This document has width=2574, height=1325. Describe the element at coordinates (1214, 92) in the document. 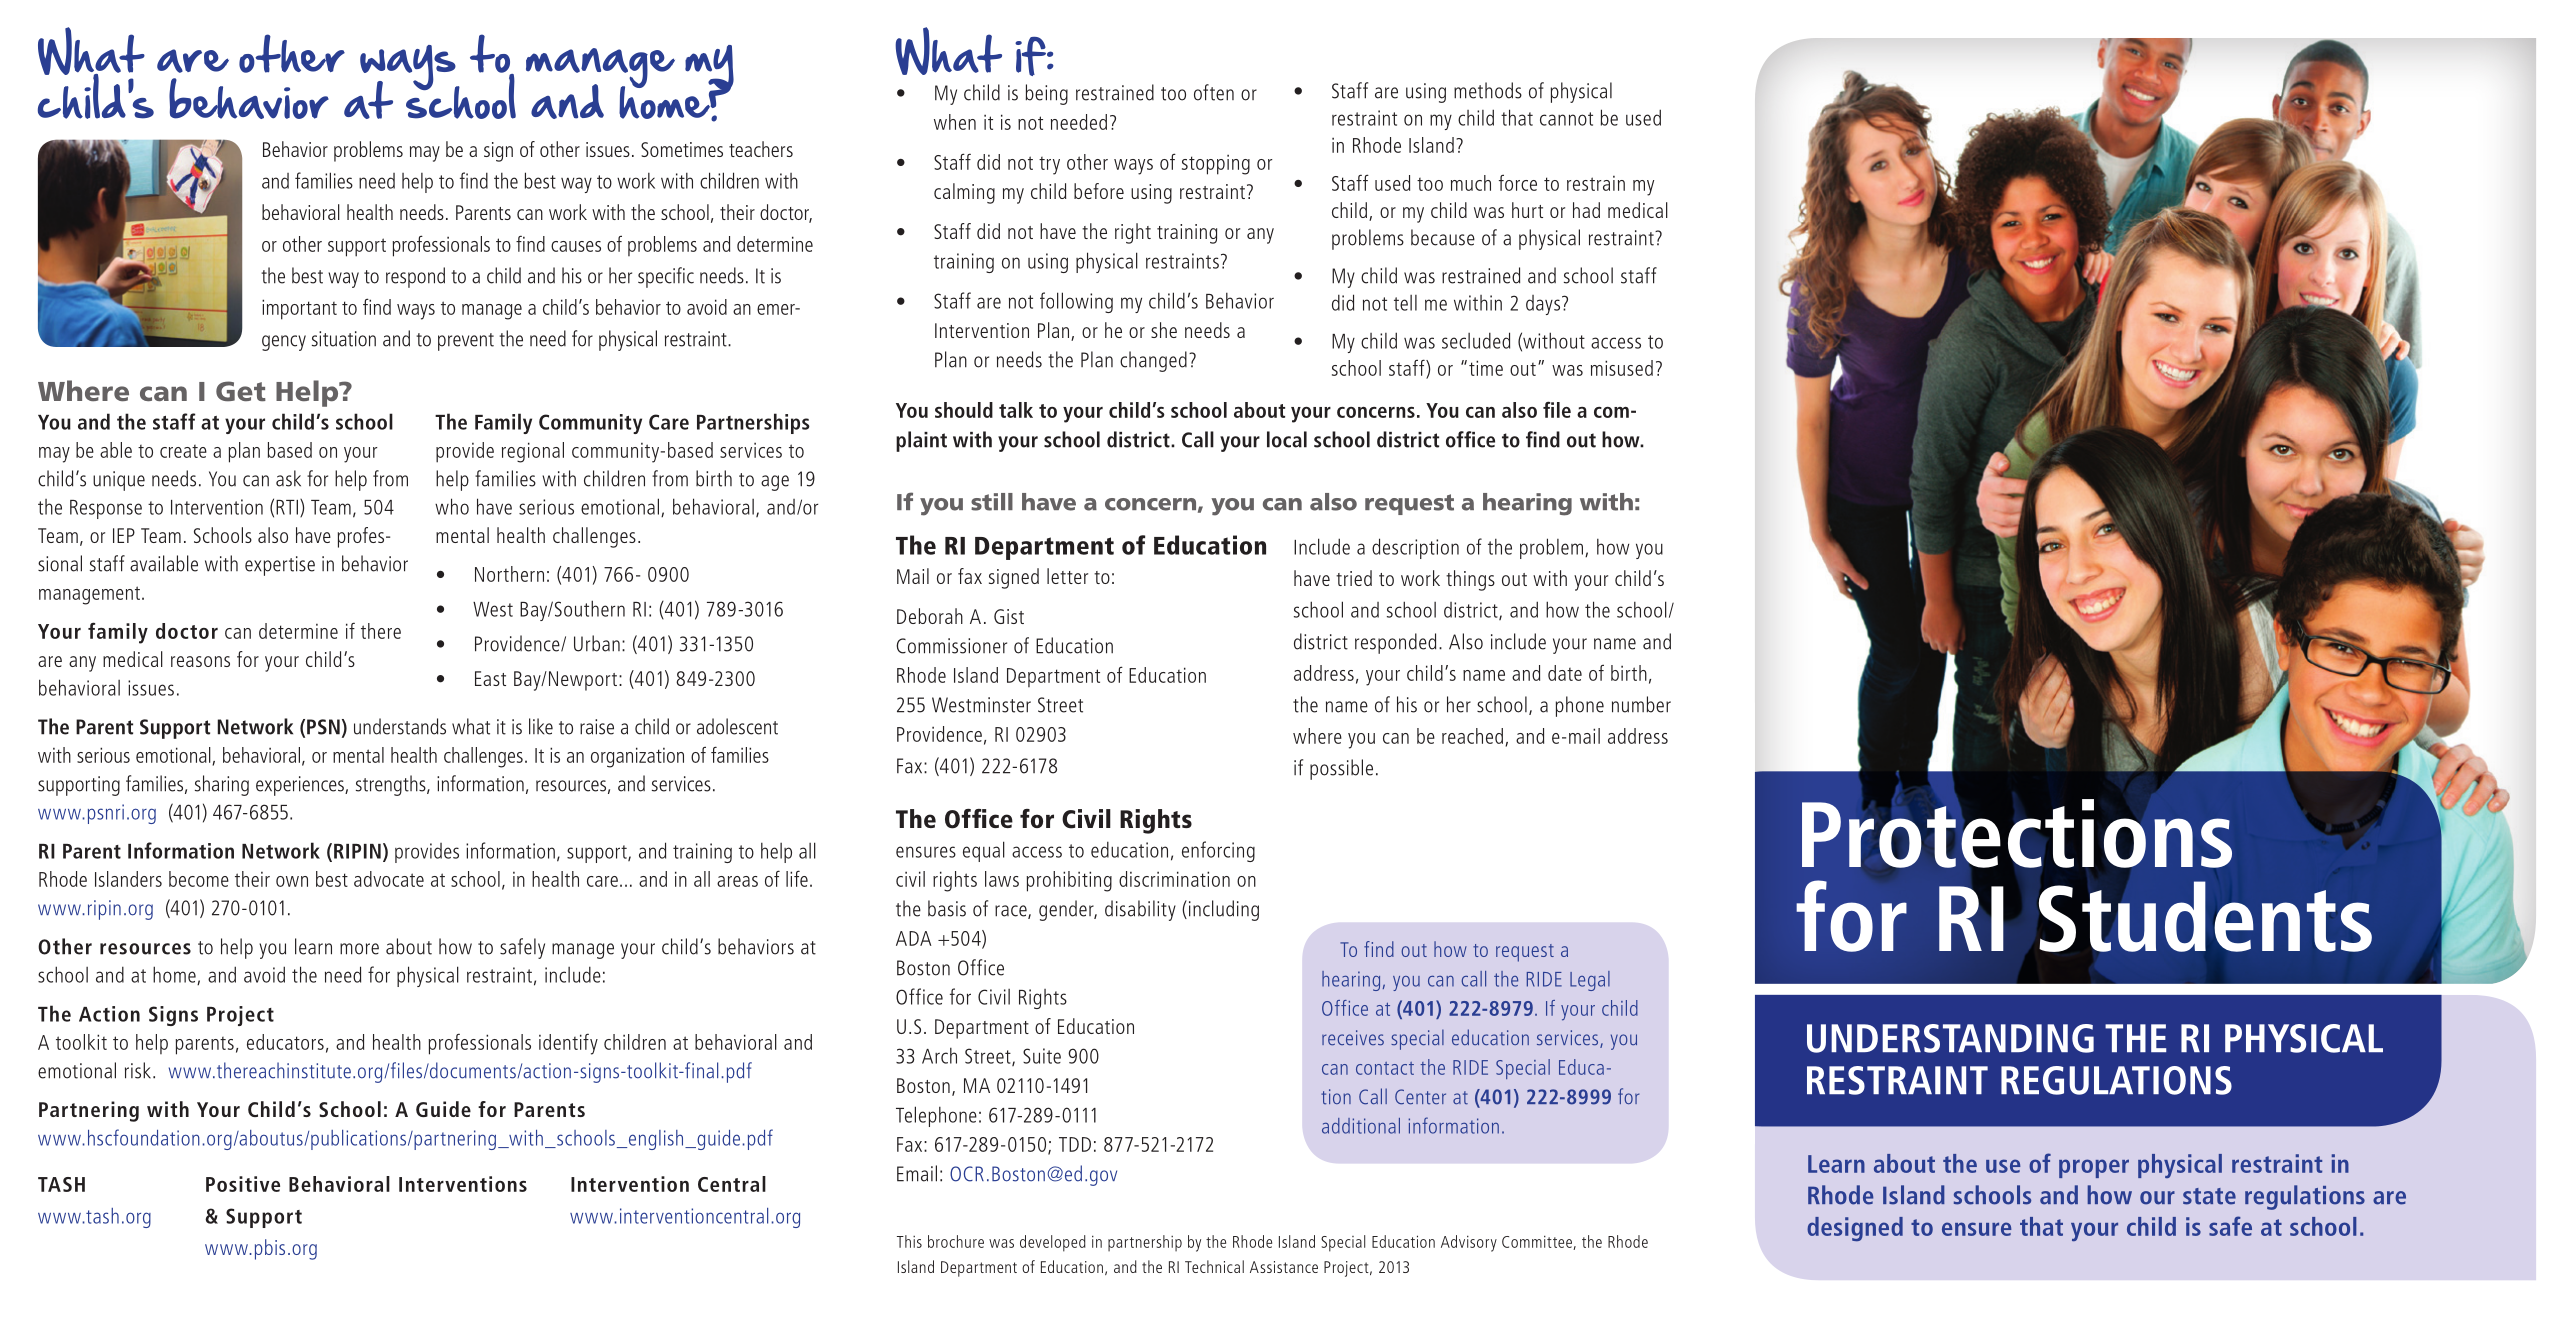

I see `often` at that location.
